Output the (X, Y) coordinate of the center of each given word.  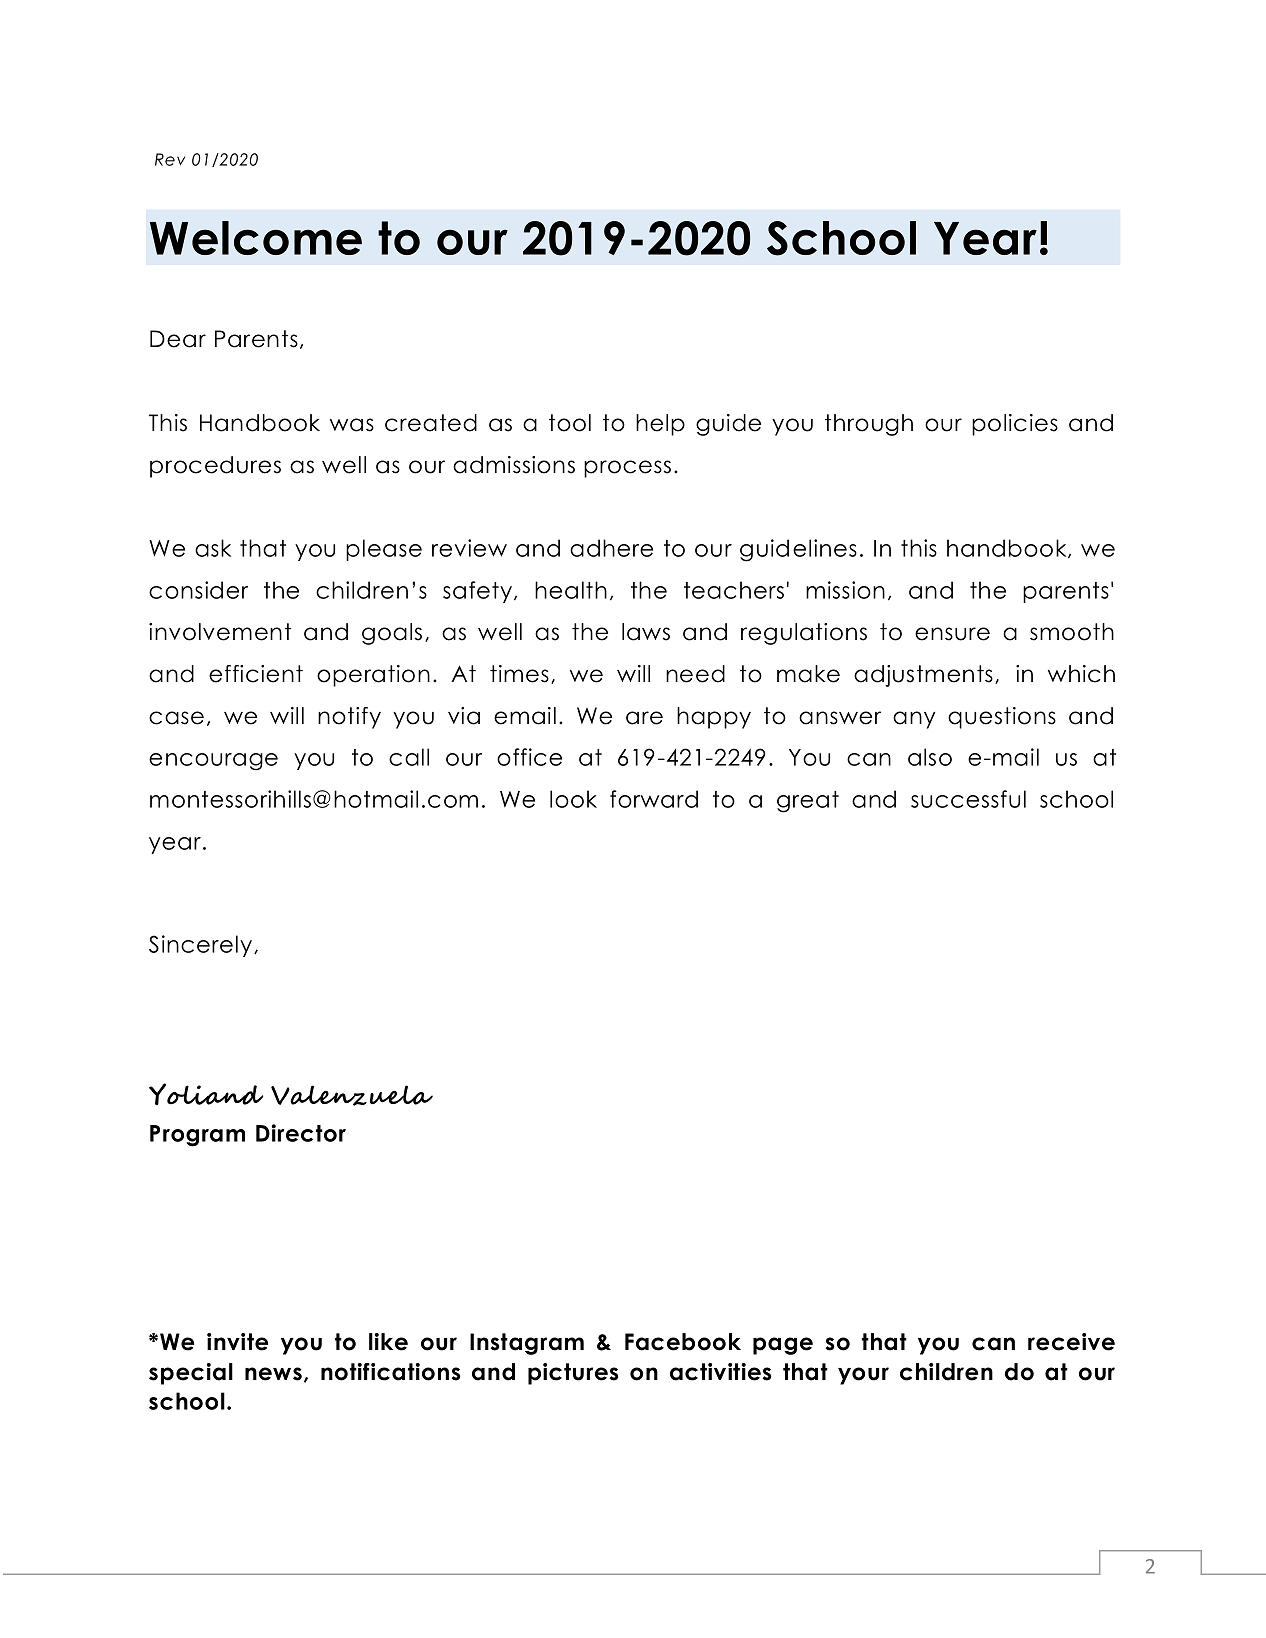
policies (1015, 425)
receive (1071, 1342)
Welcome (256, 238)
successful (968, 799)
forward (654, 799)
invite (237, 1342)
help (660, 425)
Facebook (683, 1342)
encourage (213, 762)
